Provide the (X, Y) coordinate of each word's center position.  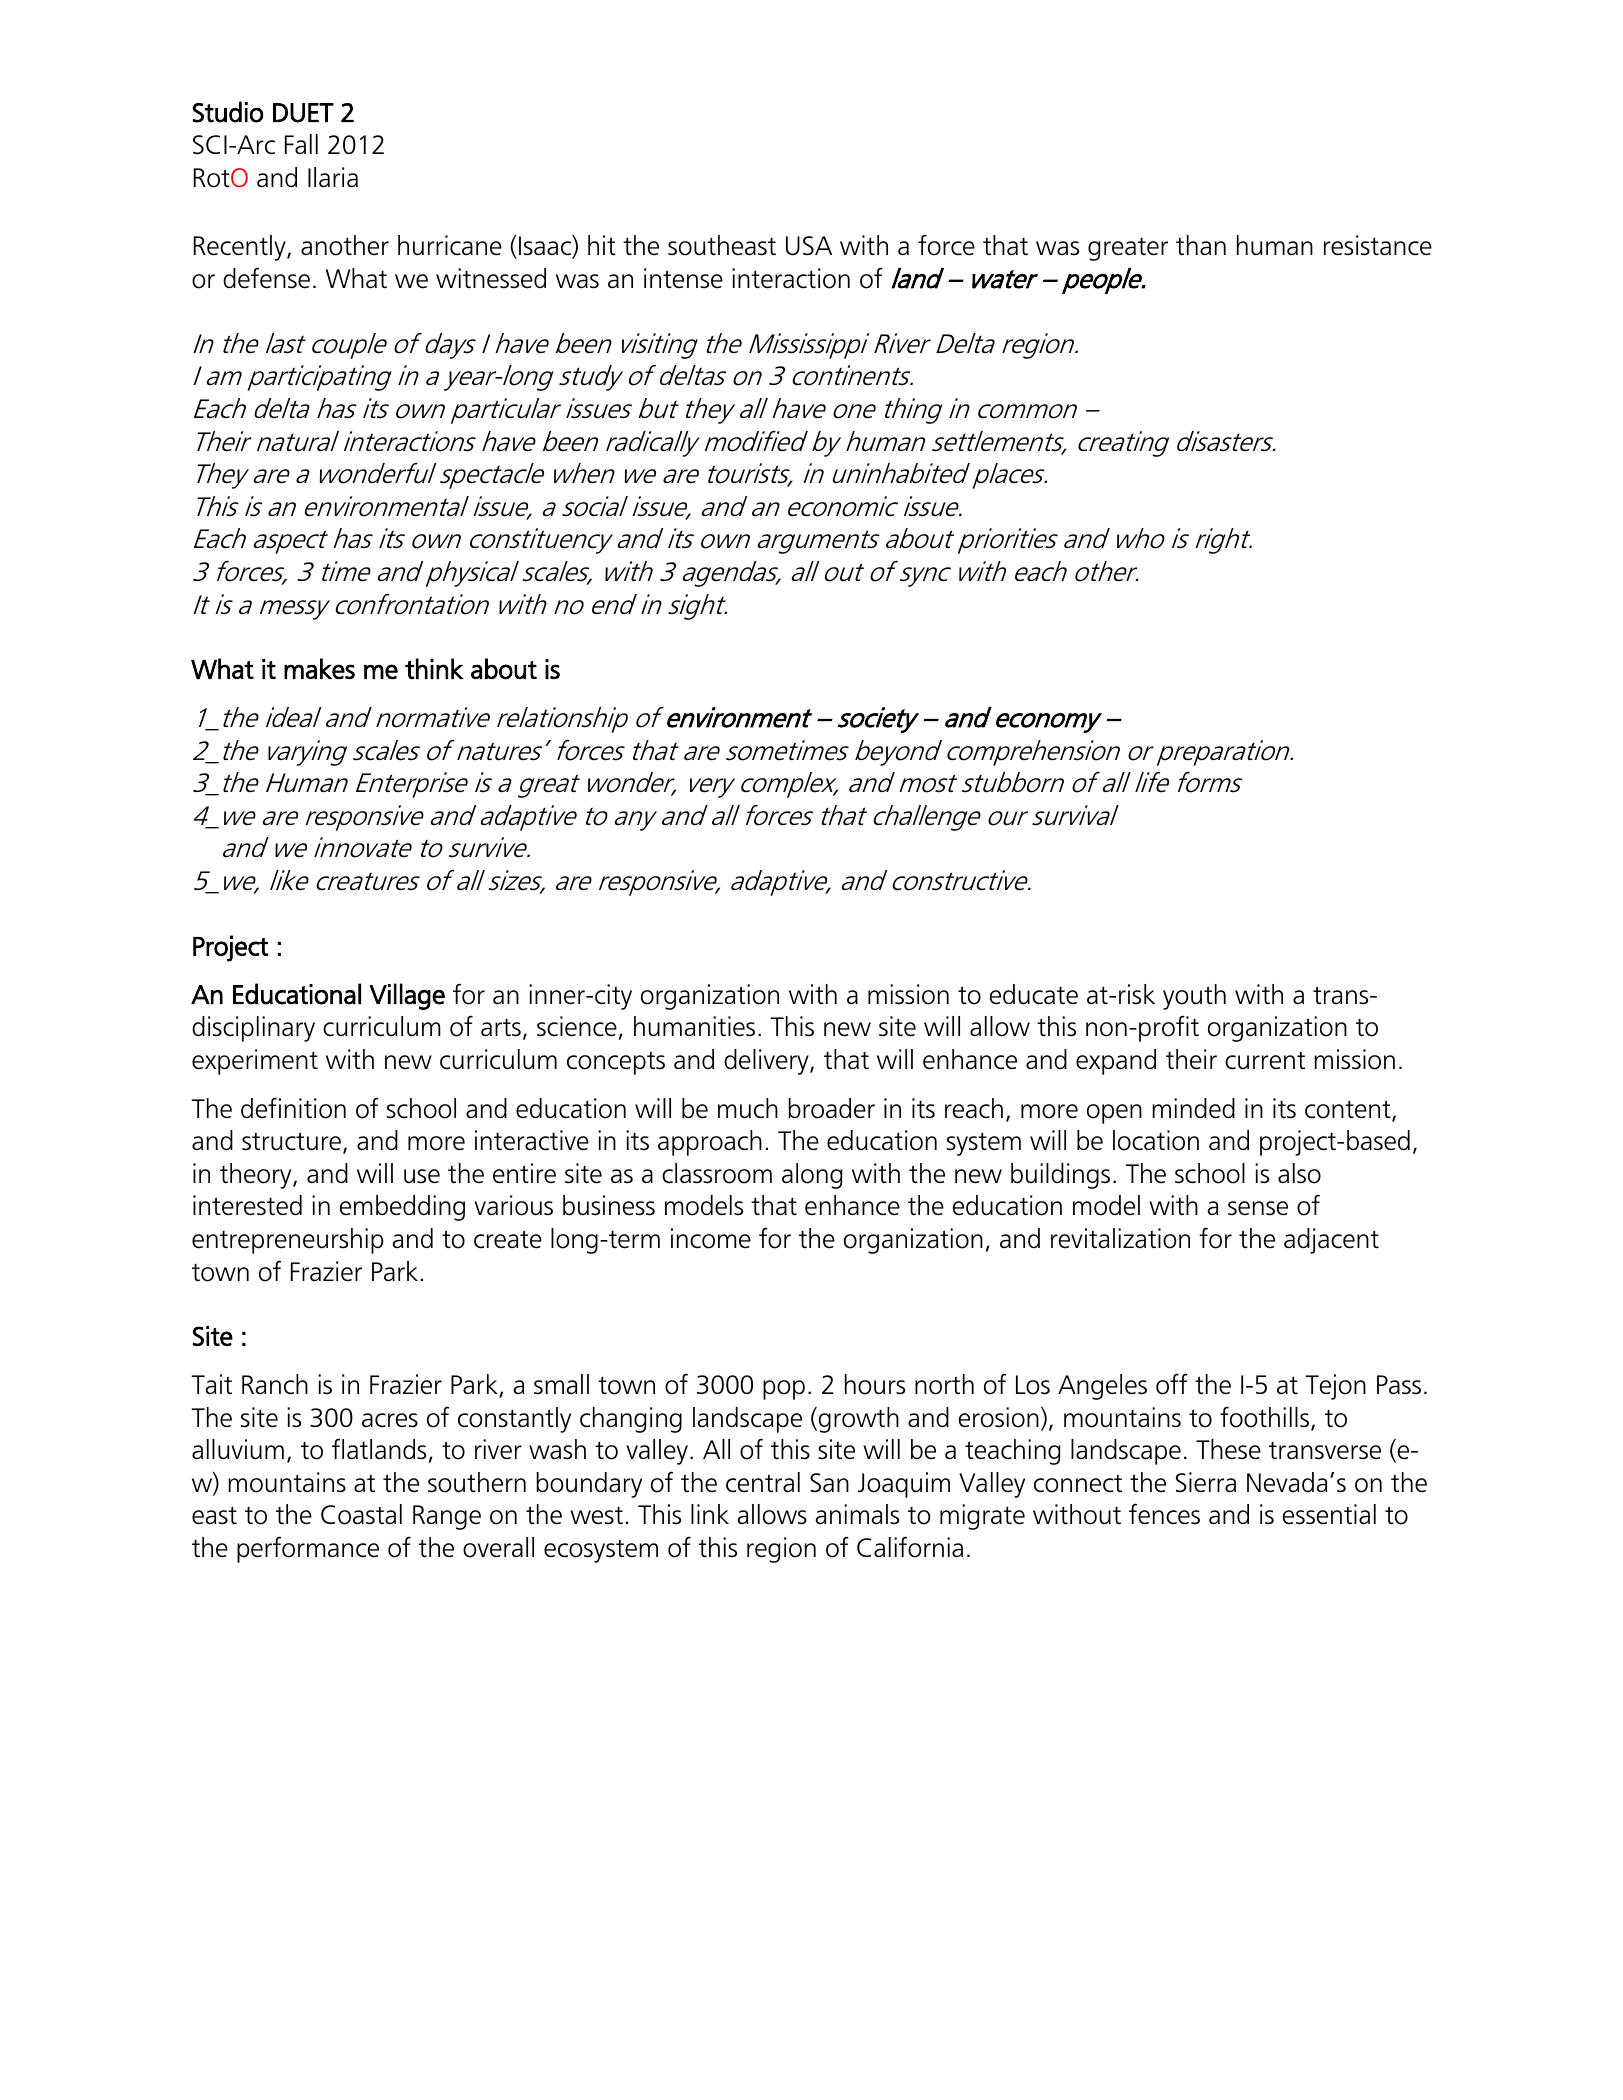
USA (809, 246)
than (1201, 245)
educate (1034, 994)
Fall (301, 144)
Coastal (361, 1514)
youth (1194, 997)
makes (319, 668)
